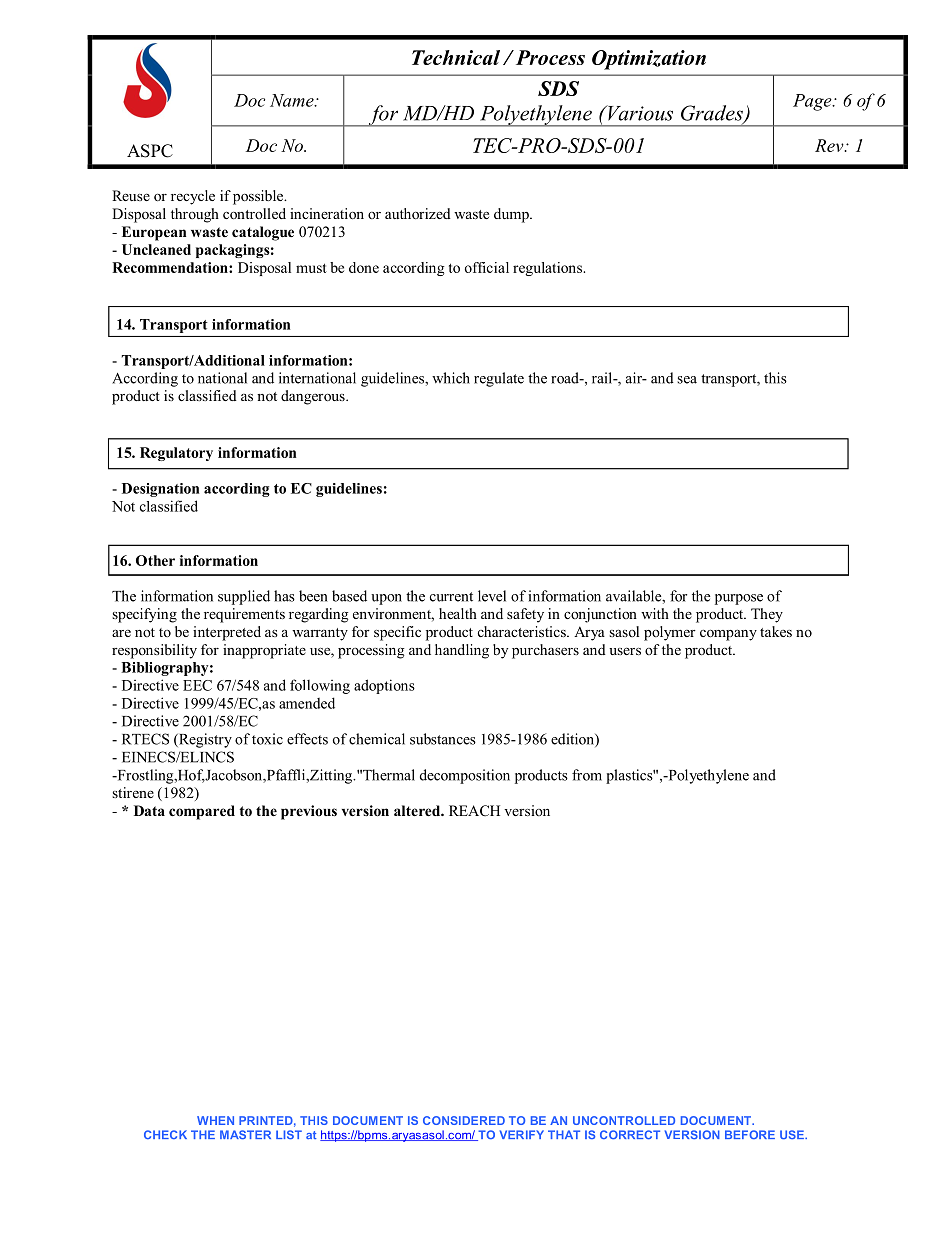 The image size is (952, 1233). What do you see at coordinates (215, 1120) in the screenshot?
I see `WHEN` at bounding box center [215, 1120].
